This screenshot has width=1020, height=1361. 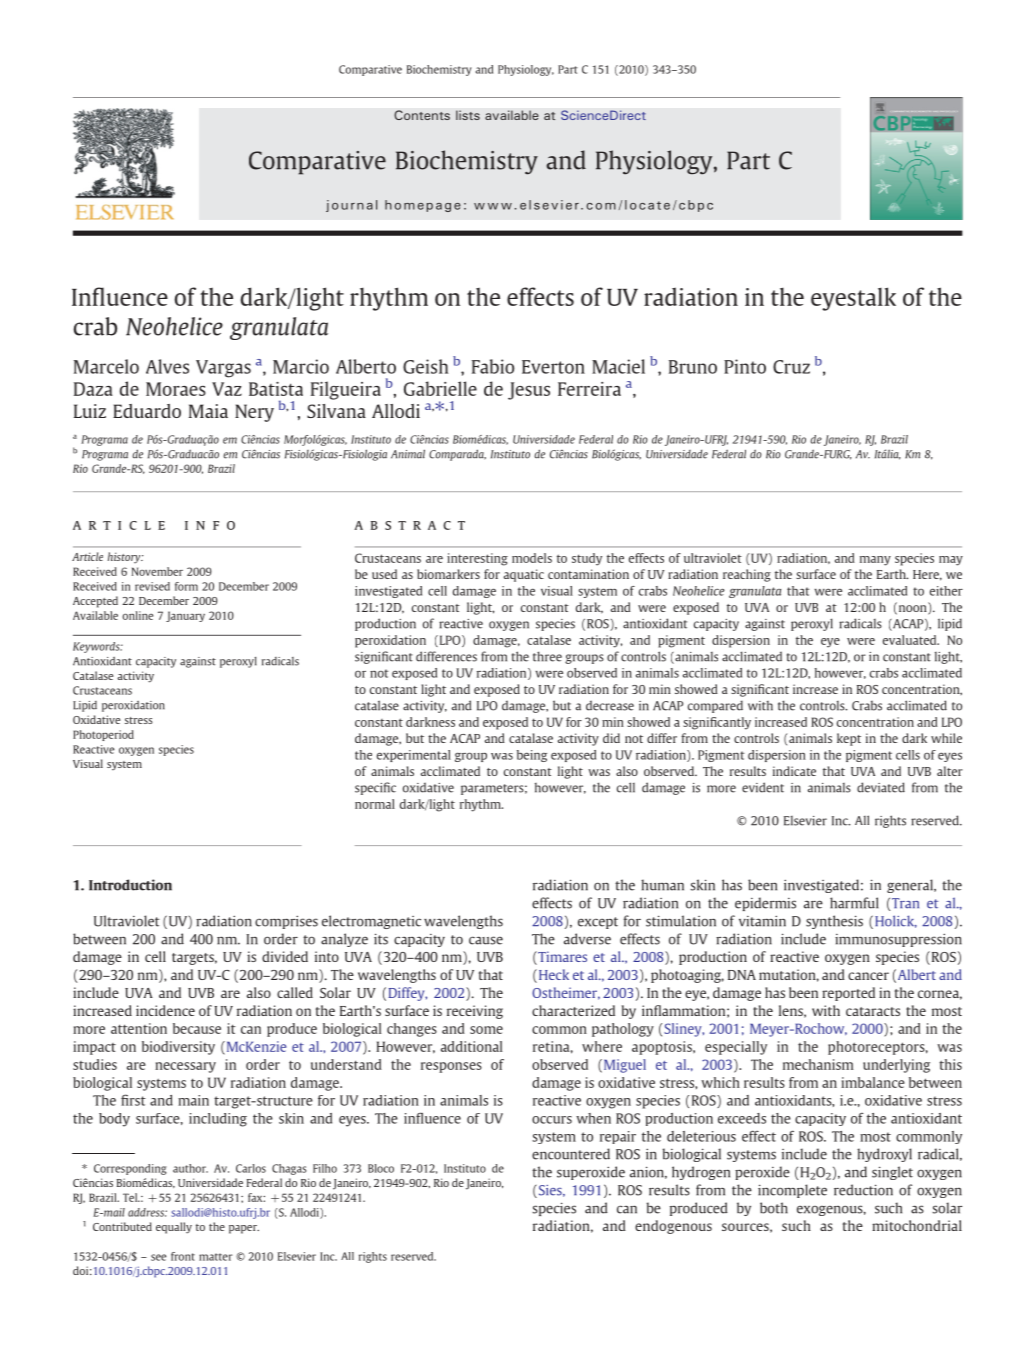 What do you see at coordinates (468, 115) in the screenshot?
I see `lists` at bounding box center [468, 115].
